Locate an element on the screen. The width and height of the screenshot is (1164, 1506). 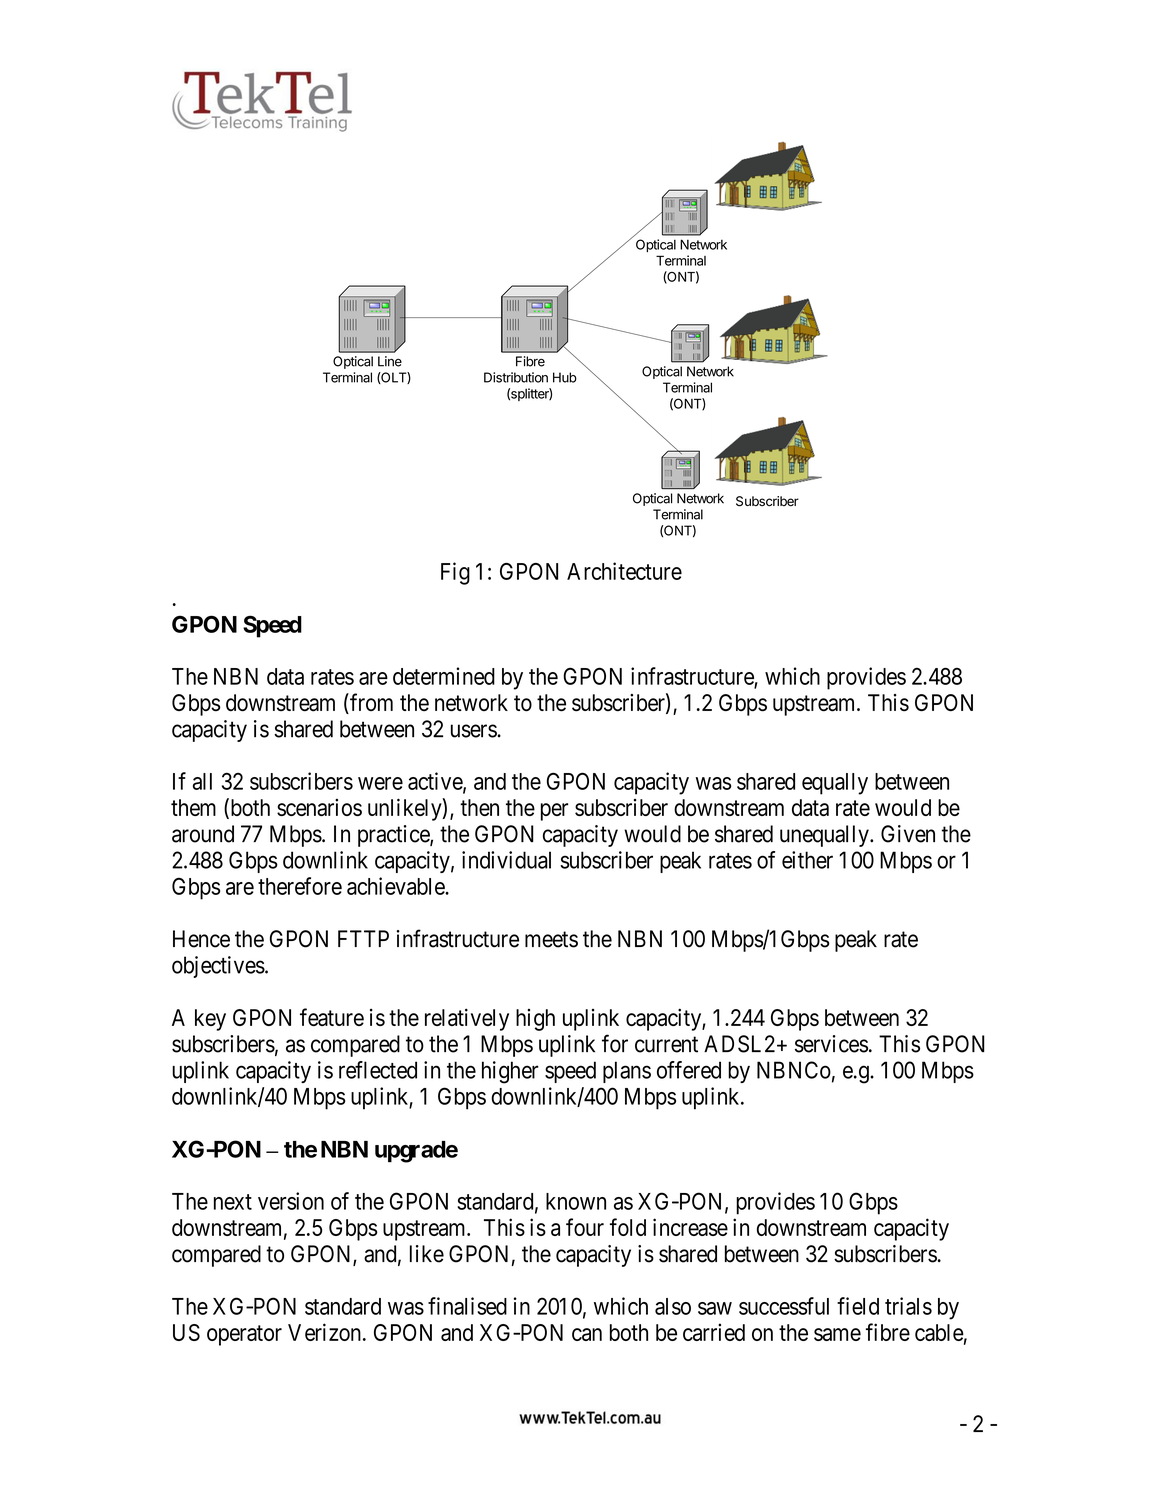
reflected is located at coordinates (378, 1070).
